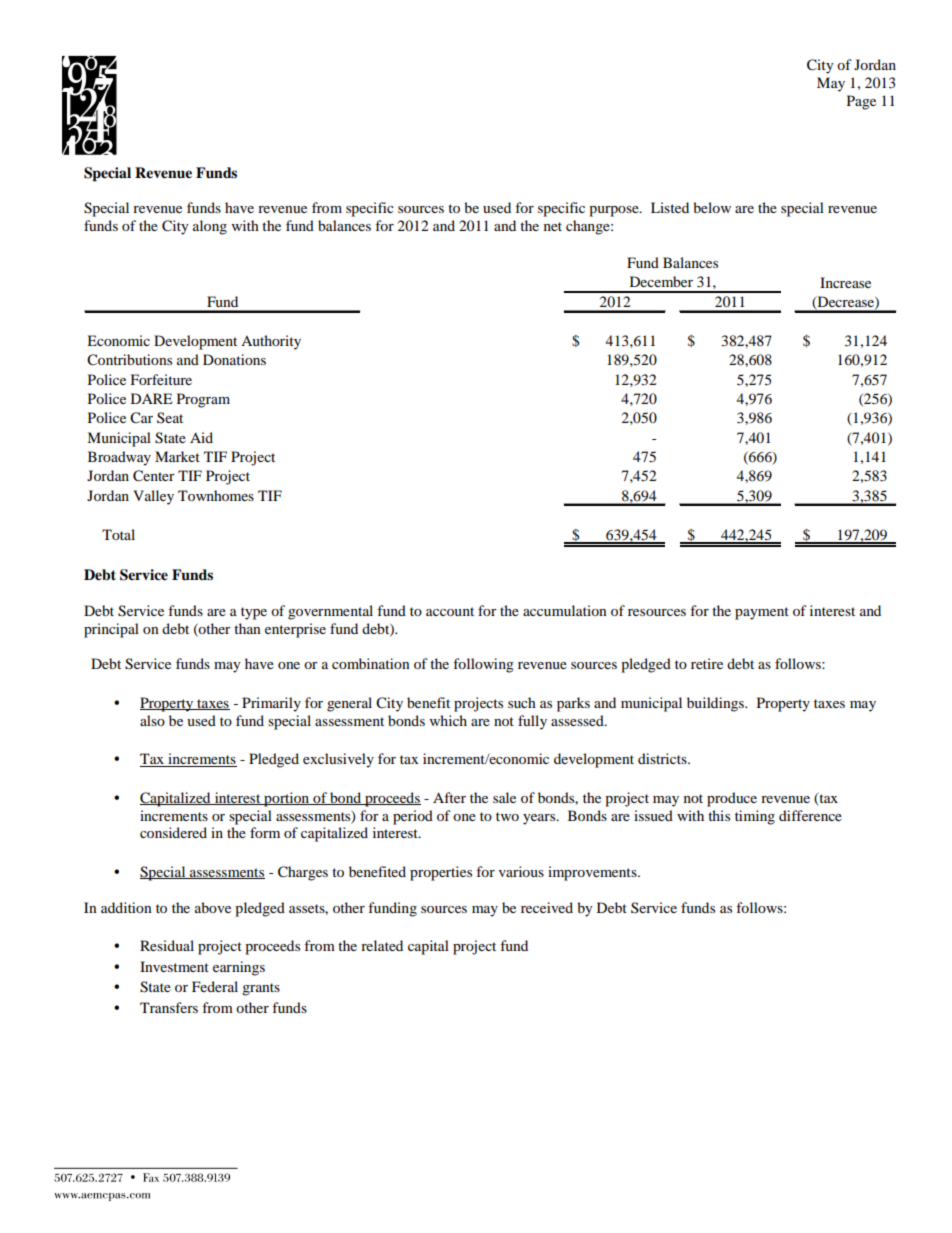  Describe the element at coordinates (271, 342) in the screenshot. I see `Authority` at that location.
